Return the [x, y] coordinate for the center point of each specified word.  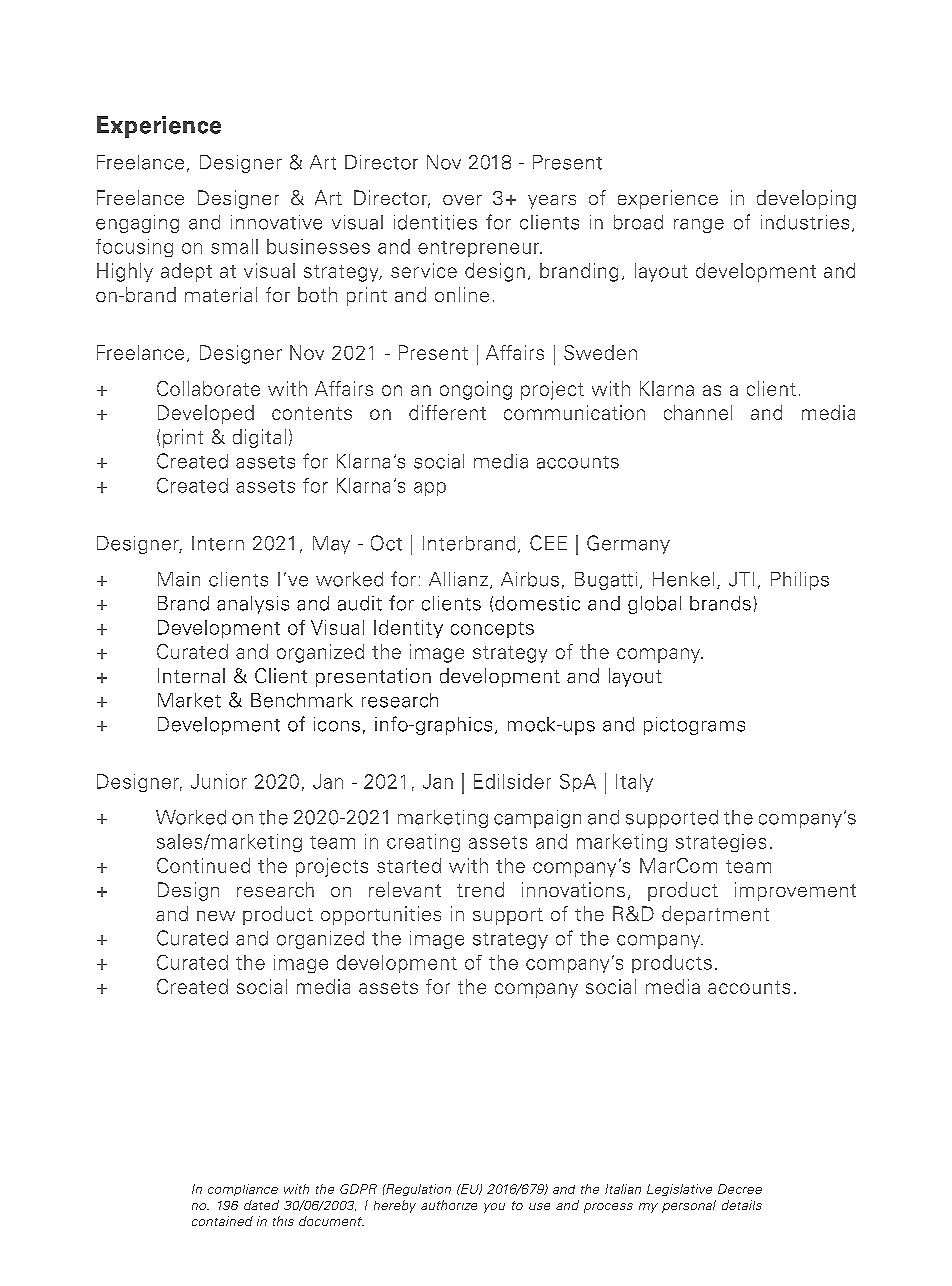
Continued [203, 865]
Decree [740, 1189]
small [234, 246]
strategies [721, 843]
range [699, 226]
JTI [741, 579]
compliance [243, 1190]
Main [179, 579]
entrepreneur [480, 249]
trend [480, 889]
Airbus [530, 579]
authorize [449, 1205]
